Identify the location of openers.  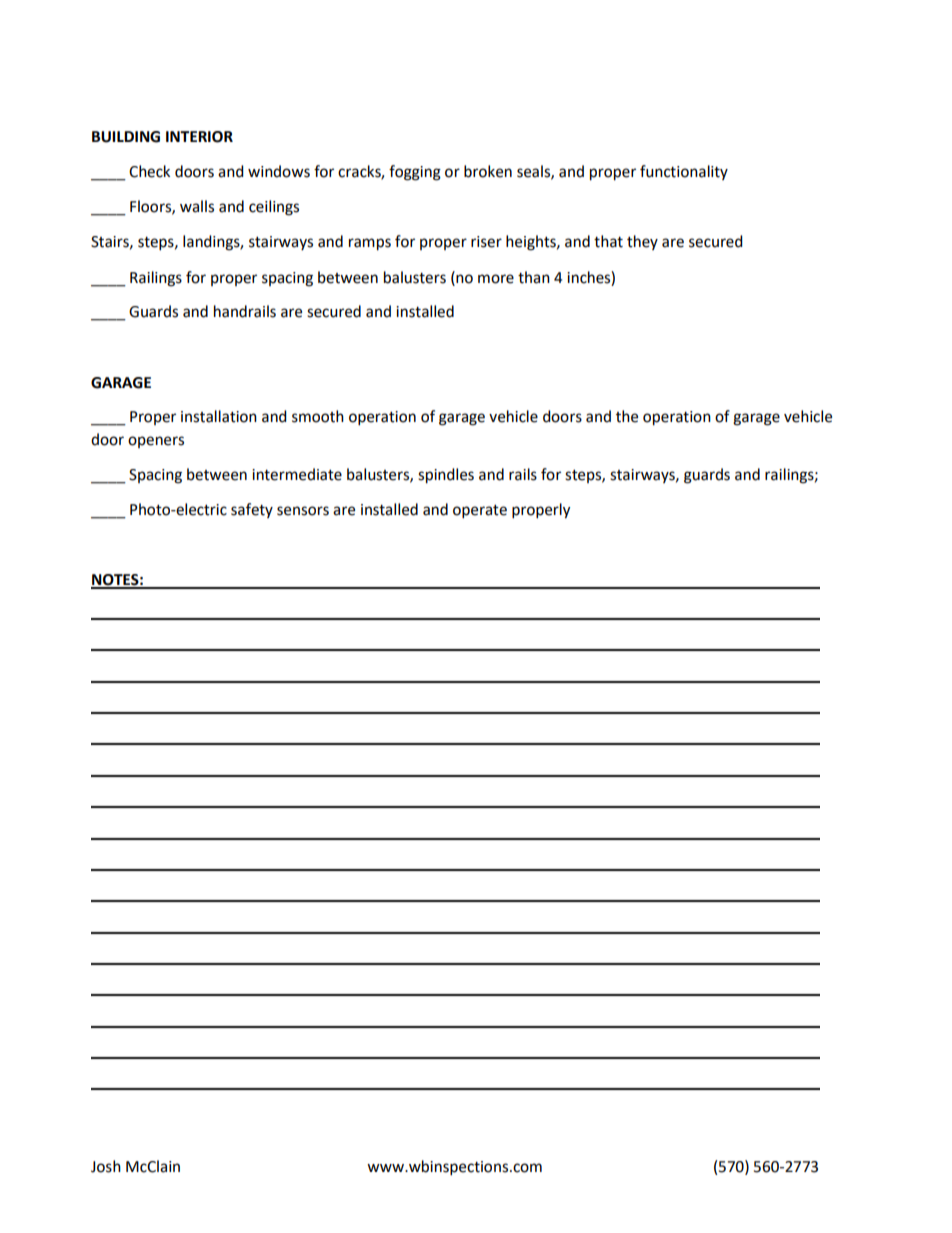
(156, 442).
